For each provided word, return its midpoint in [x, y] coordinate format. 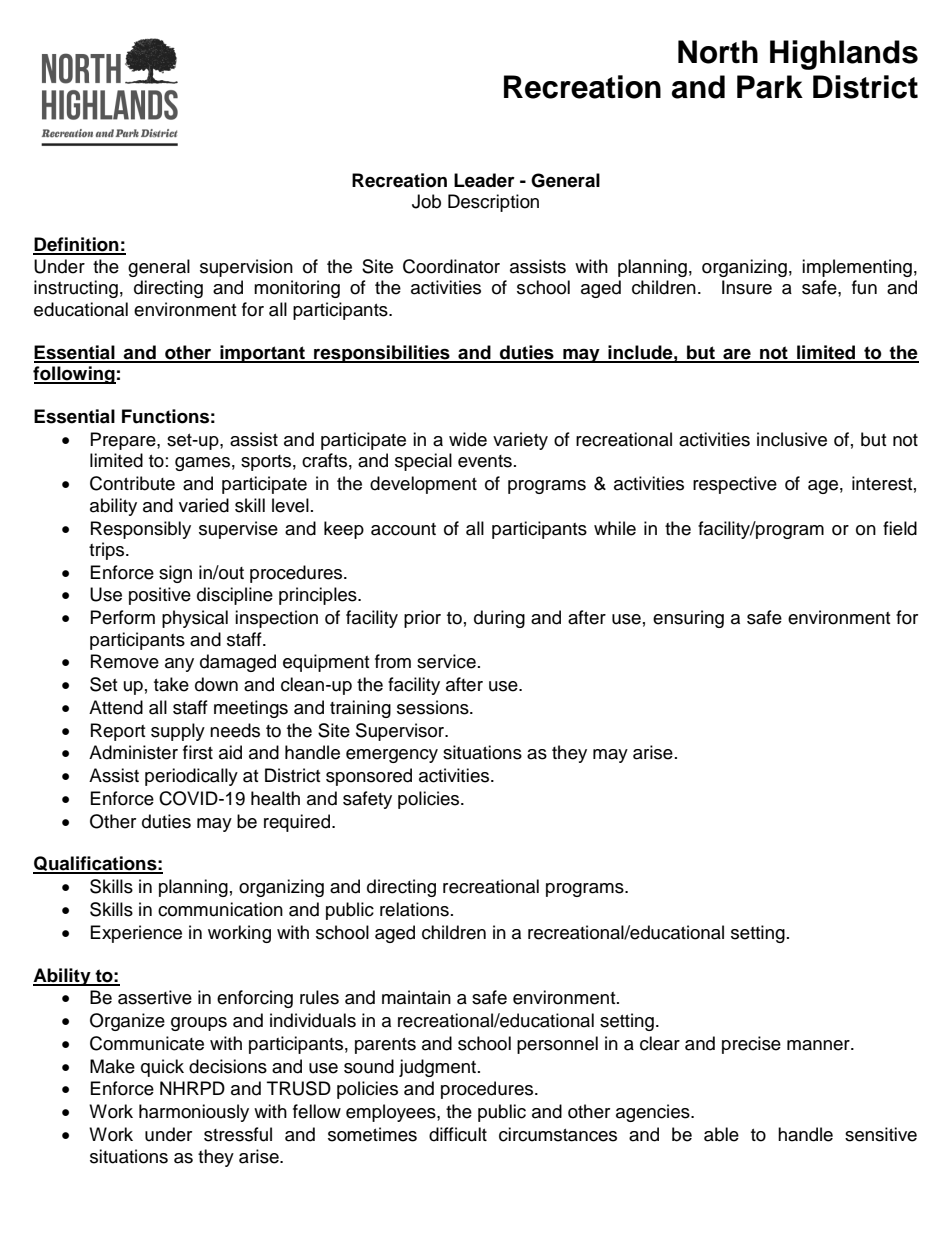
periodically [191, 777]
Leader [484, 180]
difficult [458, 1134]
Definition [77, 245]
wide [468, 439]
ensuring [688, 619]
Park [770, 87]
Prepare [124, 441]
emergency [392, 756]
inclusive [792, 439]
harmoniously [194, 1113]
